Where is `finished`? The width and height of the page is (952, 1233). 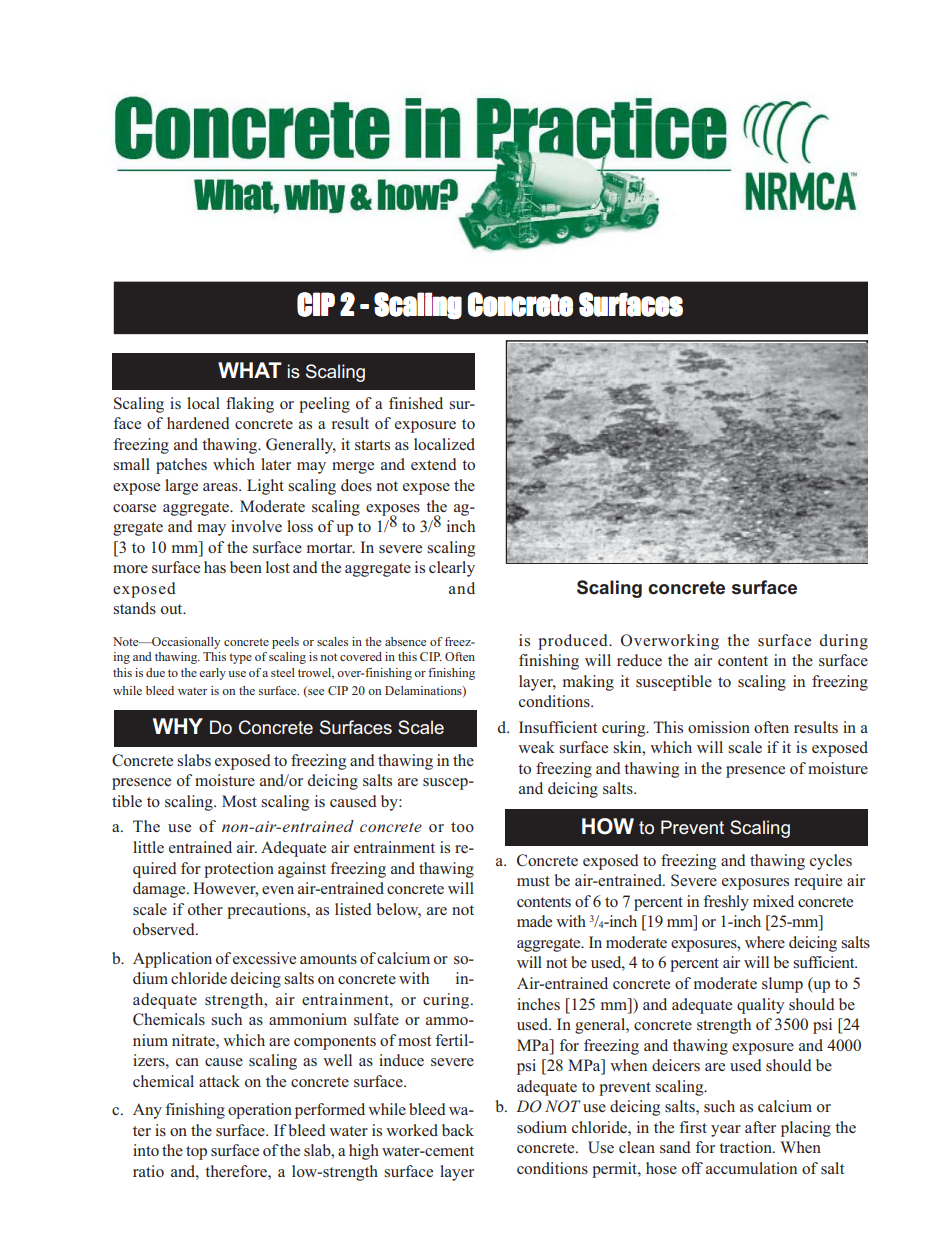
finished is located at coordinates (416, 403).
